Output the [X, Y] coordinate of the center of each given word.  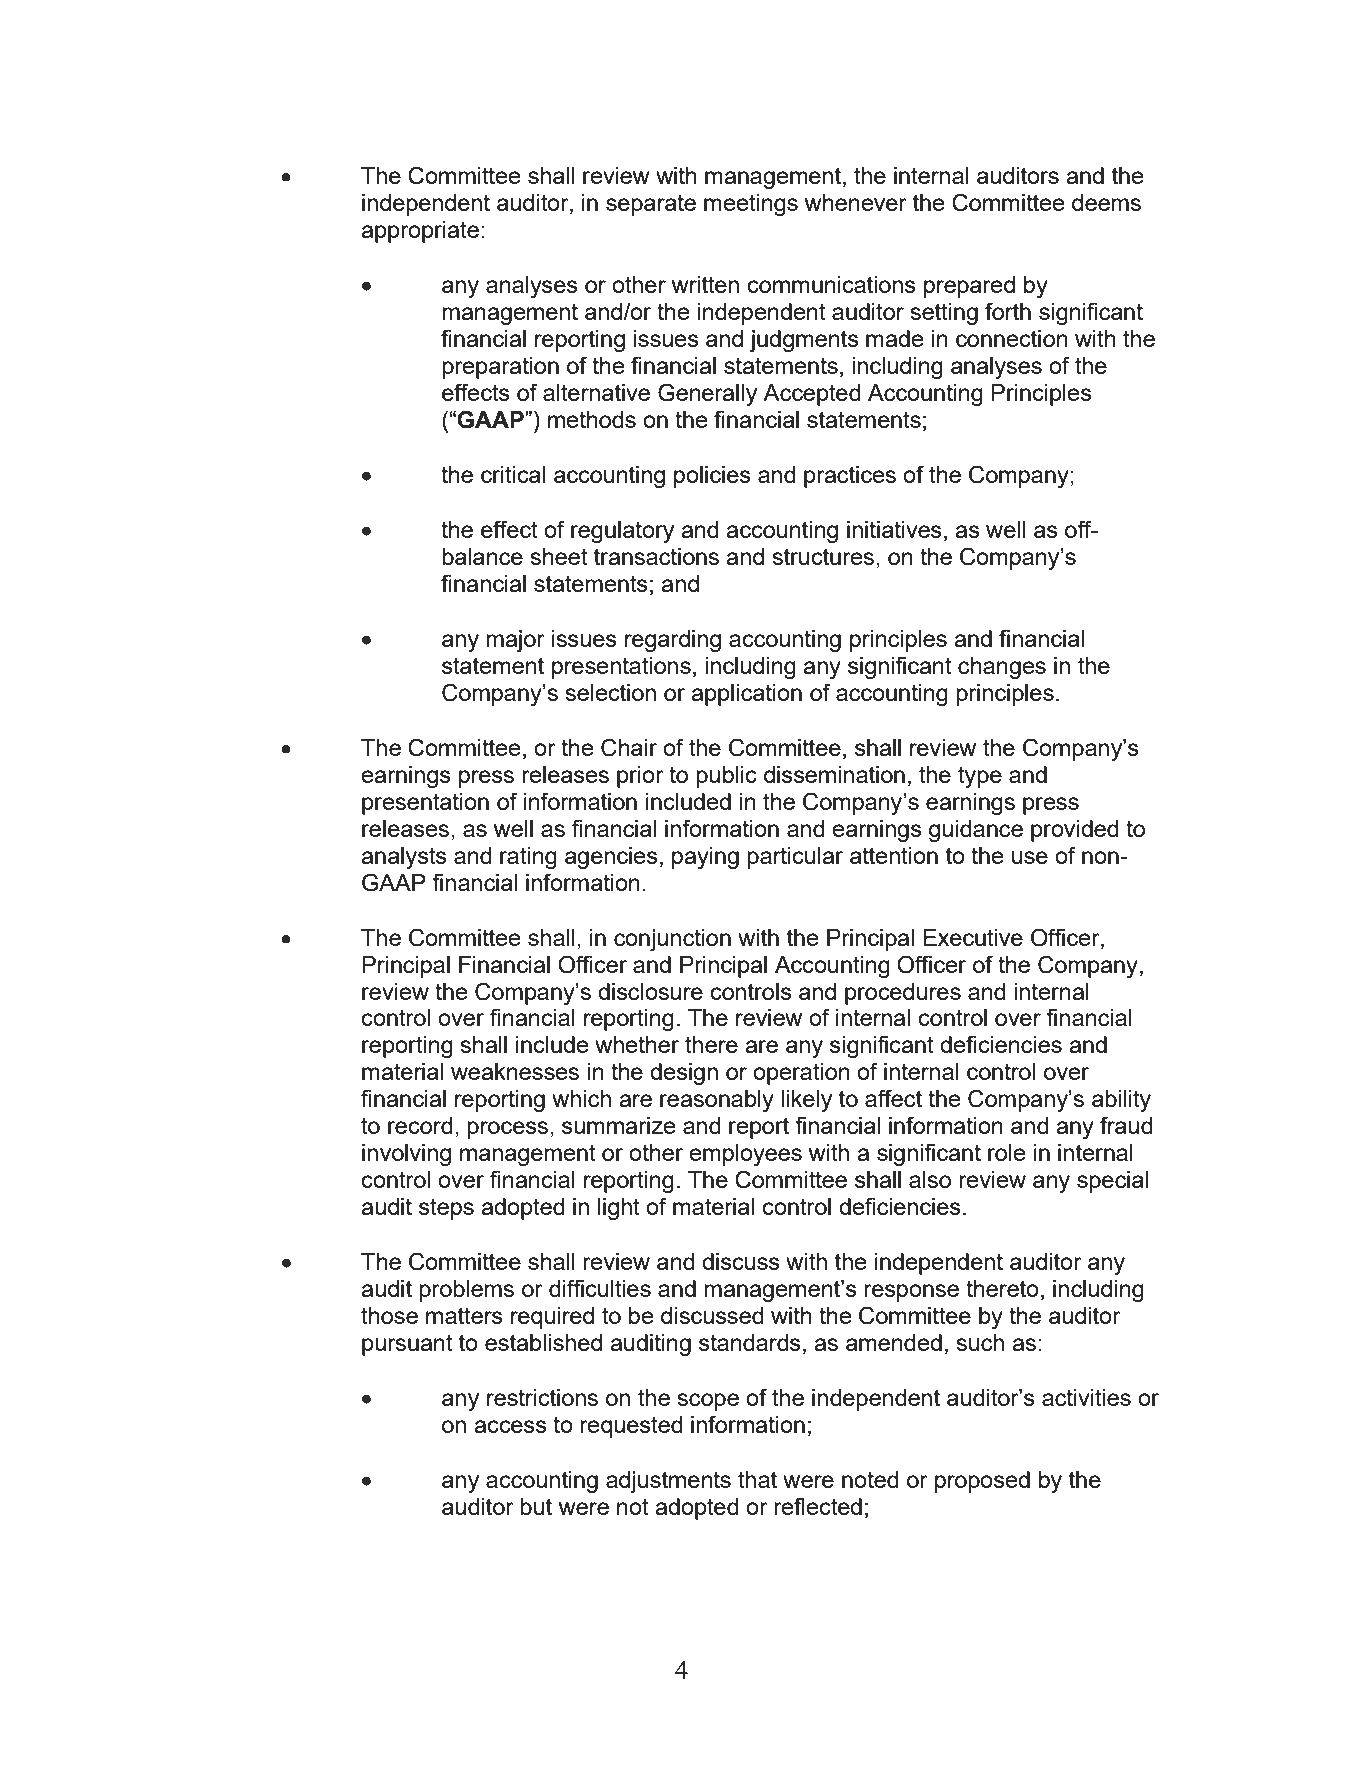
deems [1106, 202]
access [510, 1426]
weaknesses [515, 1071]
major [515, 641]
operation [801, 1074]
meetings [751, 205]
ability [1121, 1101]
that [757, 1479]
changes [1002, 668]
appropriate [420, 232]
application [746, 695]
